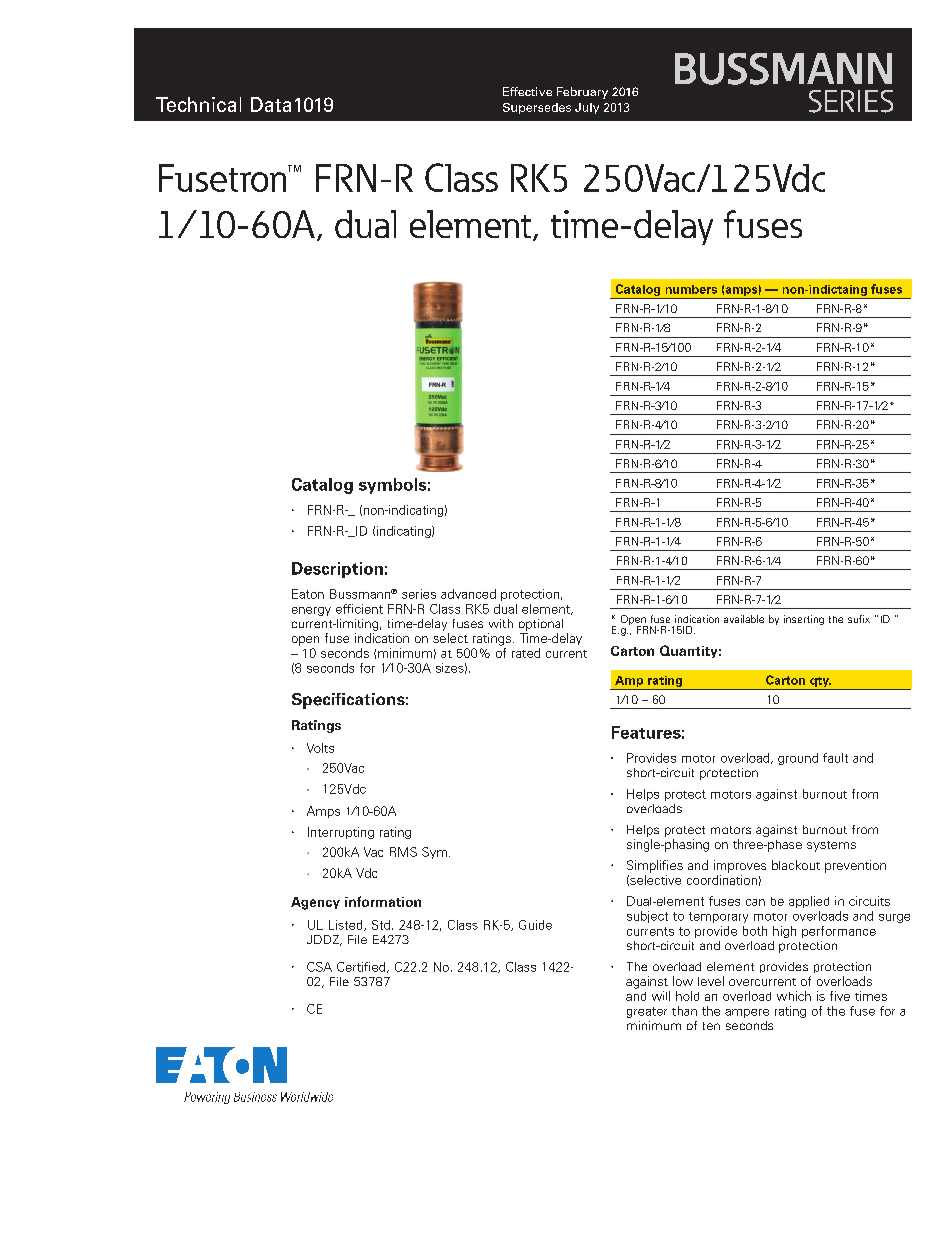 The image size is (952, 1233). I want to click on Supersedes, so click(537, 108).
